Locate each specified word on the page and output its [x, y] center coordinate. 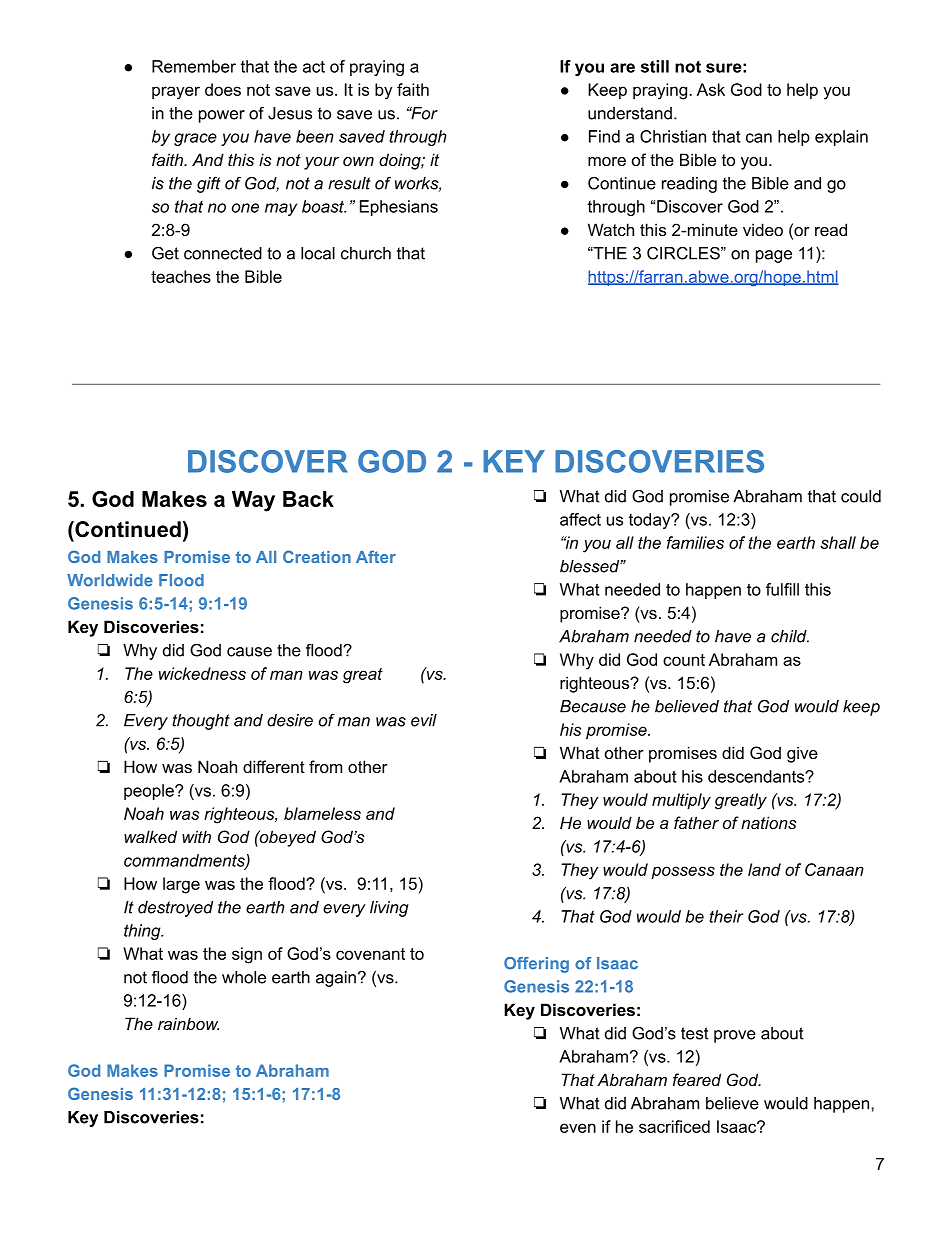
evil [424, 720]
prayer [176, 93]
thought [201, 722]
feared [697, 1079]
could [861, 496]
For [423, 113]
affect [580, 519]
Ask [711, 89]
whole [244, 977]
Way [253, 501]
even [578, 1128]
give [802, 754]
